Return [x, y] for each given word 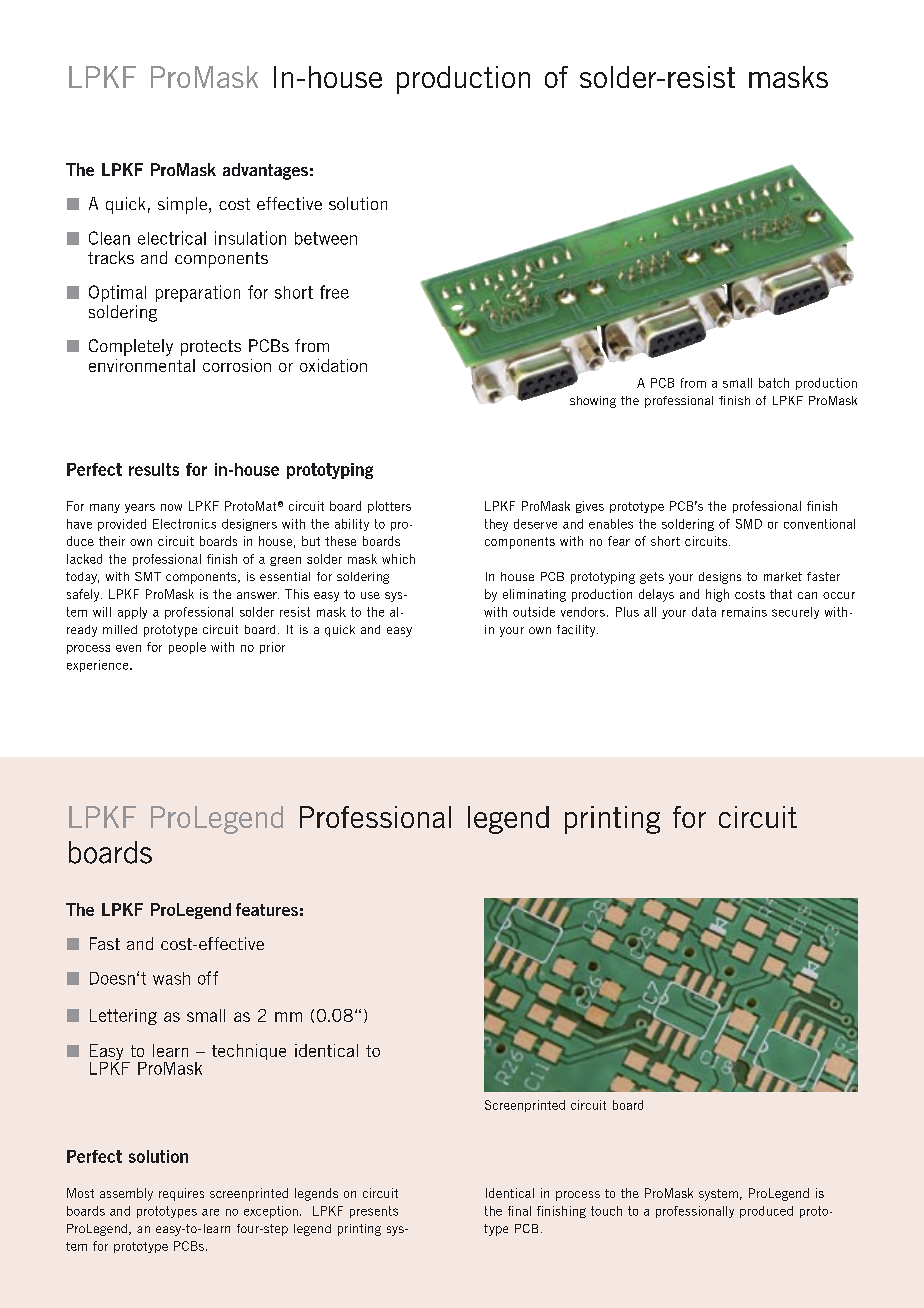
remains [744, 612]
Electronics [184, 524]
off [208, 978]
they [496, 525]
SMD [749, 524]
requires [181, 1194]
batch [774, 383]
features [267, 909]
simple [182, 205]
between [326, 238]
